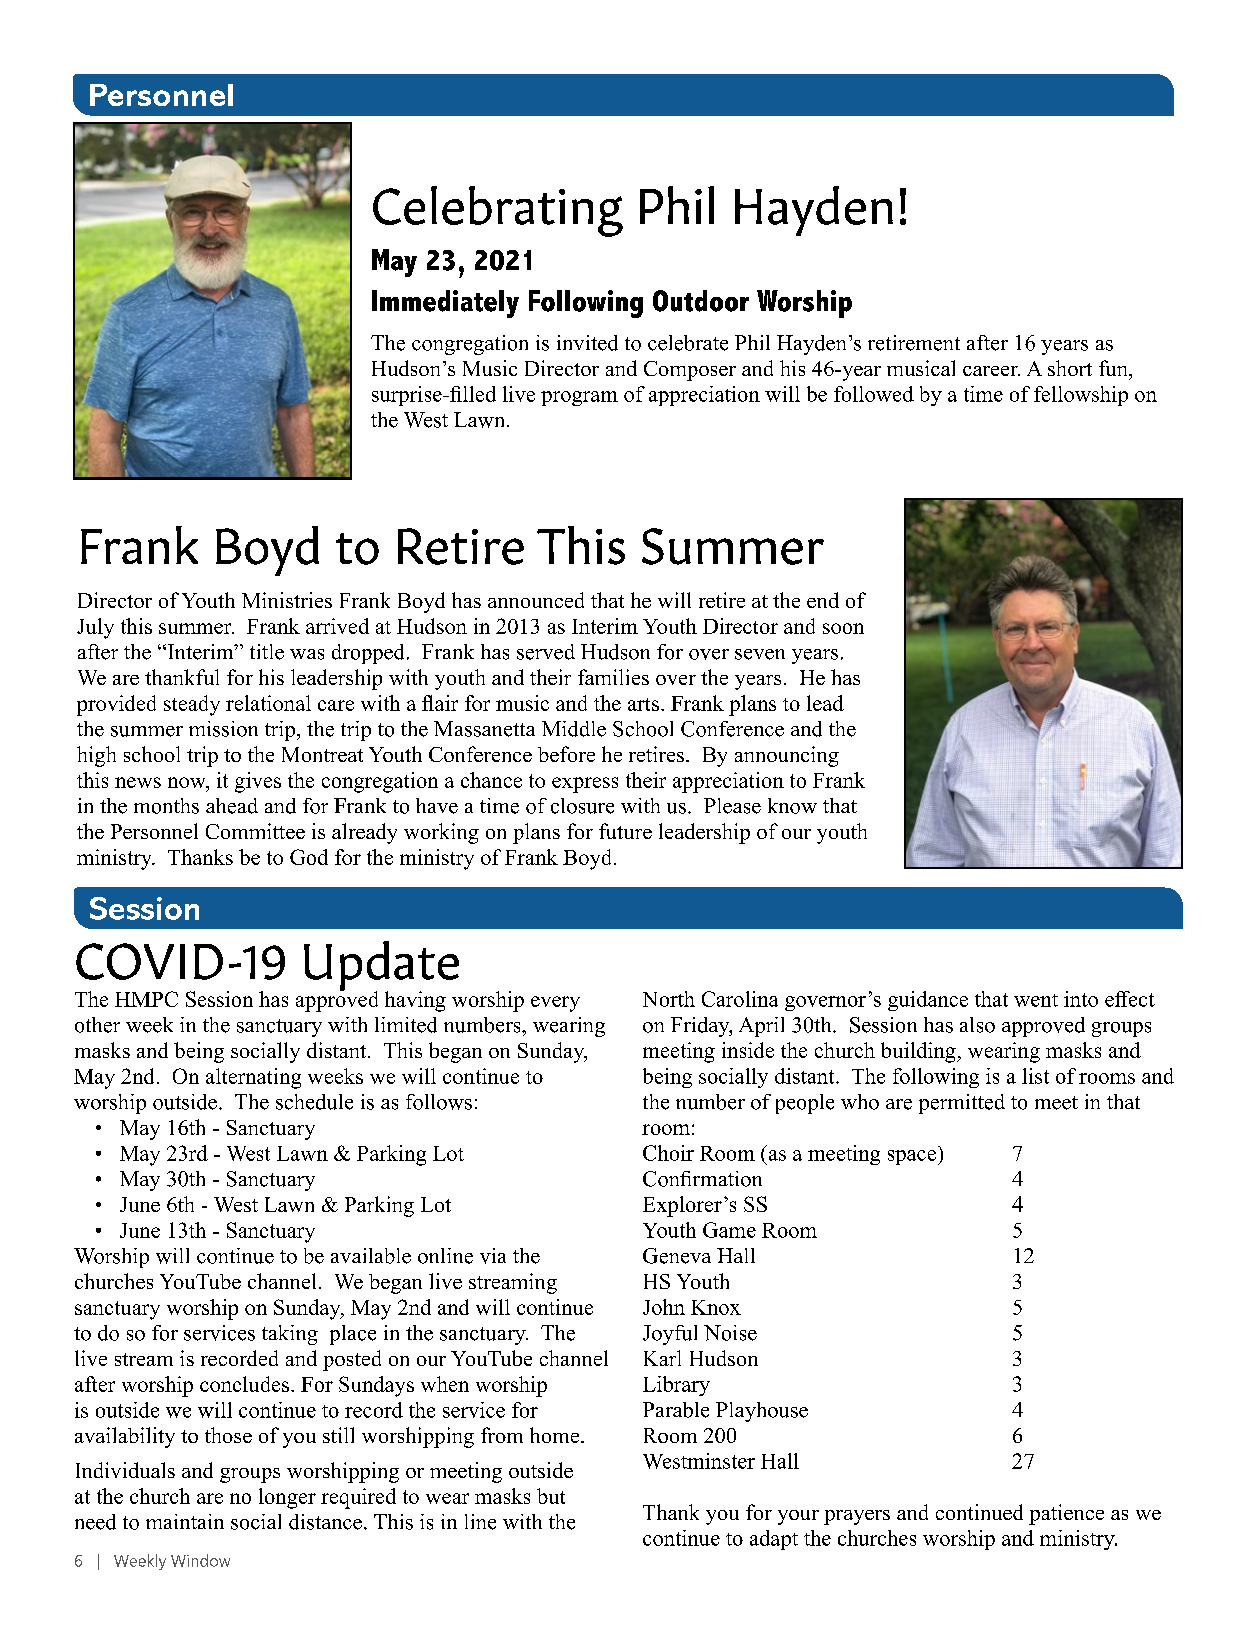 The width and height of the screenshot is (1257, 1627). What do you see at coordinates (1036, 1000) in the screenshot?
I see `went` at bounding box center [1036, 1000].
